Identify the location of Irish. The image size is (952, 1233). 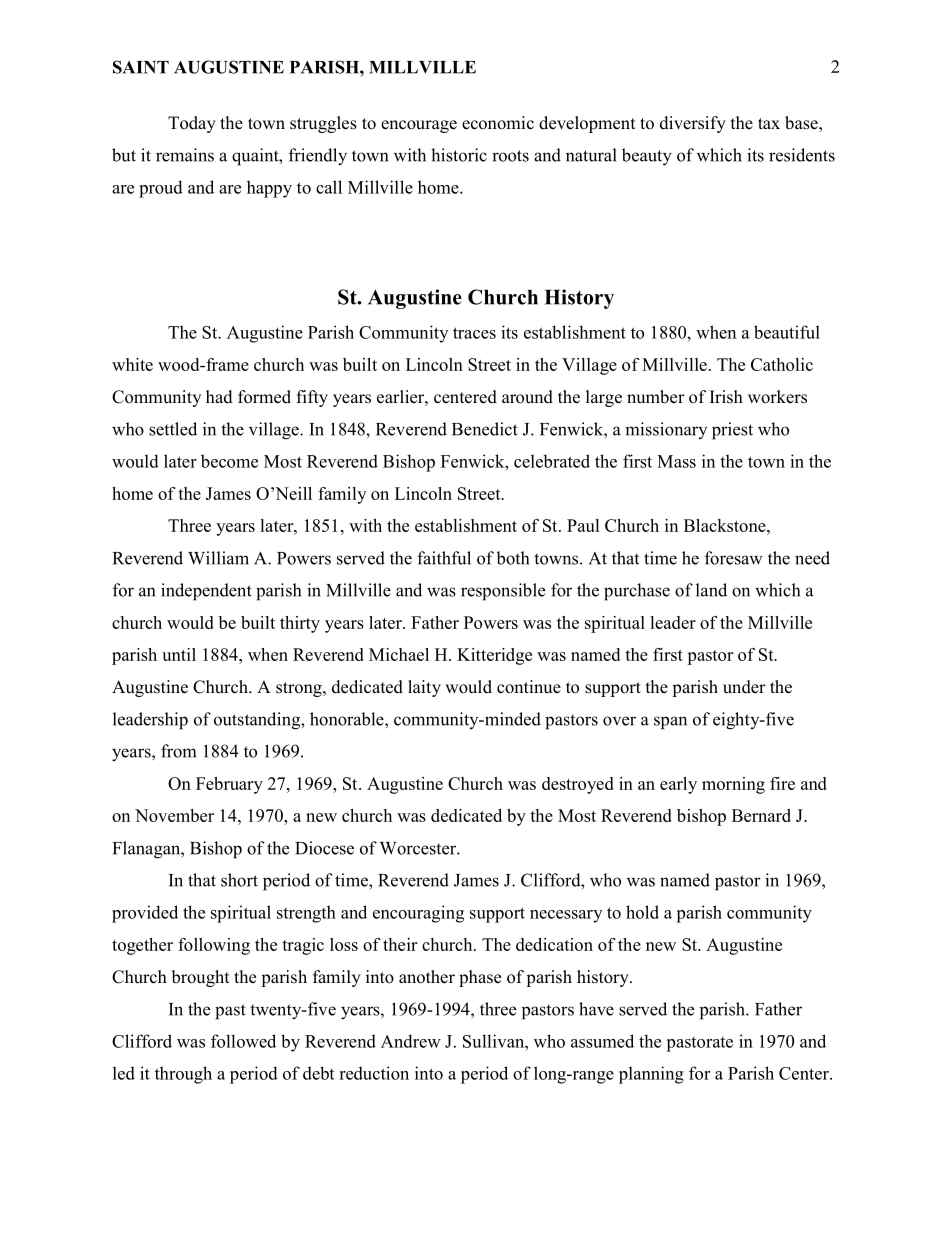
(726, 397).
